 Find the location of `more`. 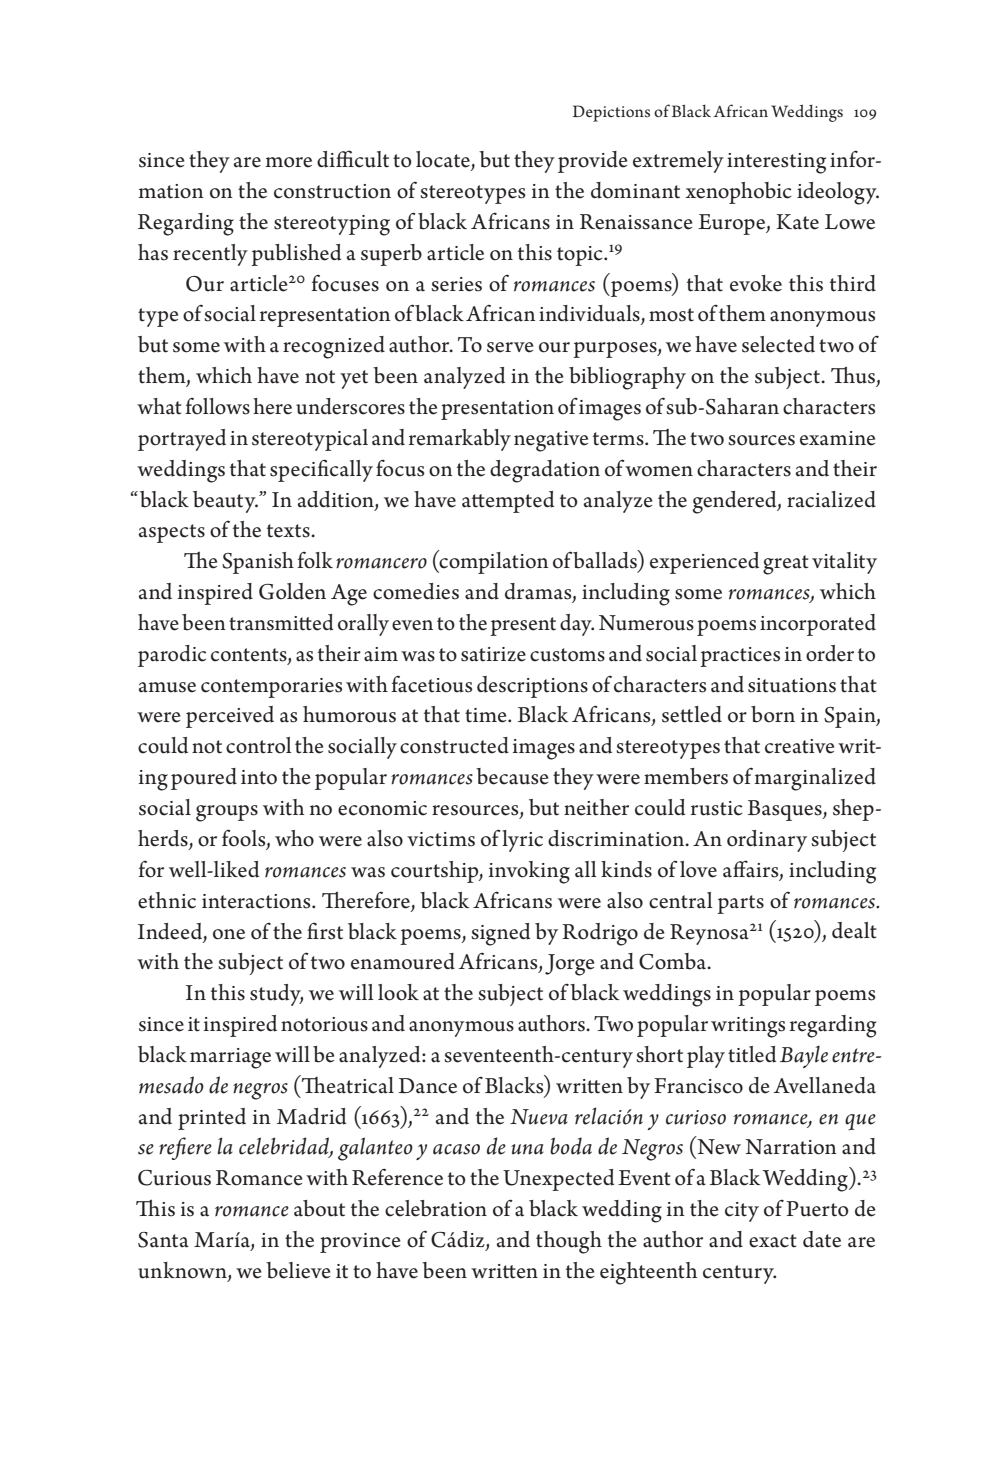

more is located at coordinates (289, 162).
